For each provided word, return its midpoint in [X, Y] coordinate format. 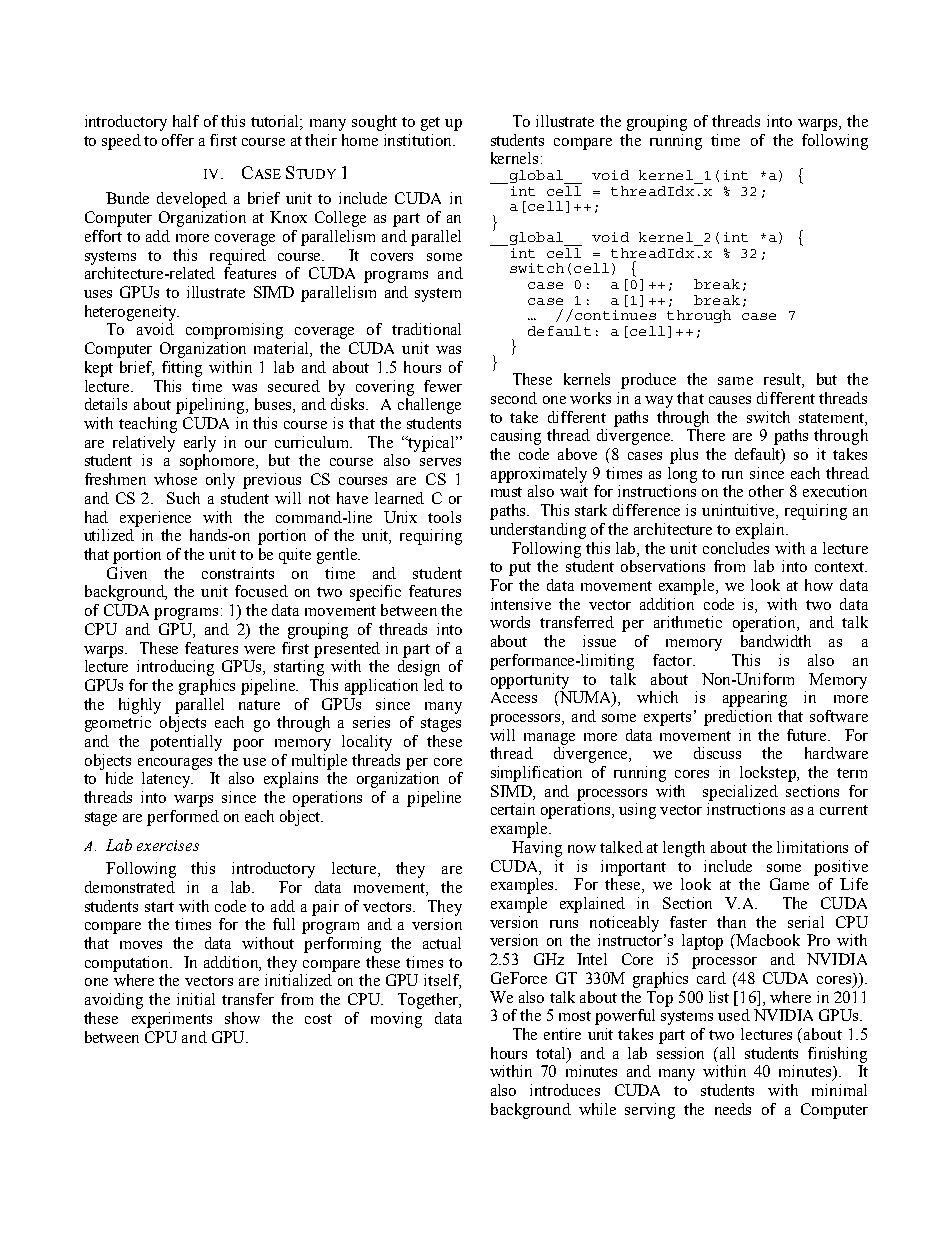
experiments [172, 1020]
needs [733, 1109]
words [510, 622]
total [552, 1053]
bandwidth [776, 641]
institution [419, 140]
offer [178, 140]
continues [614, 314]
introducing [175, 668]
